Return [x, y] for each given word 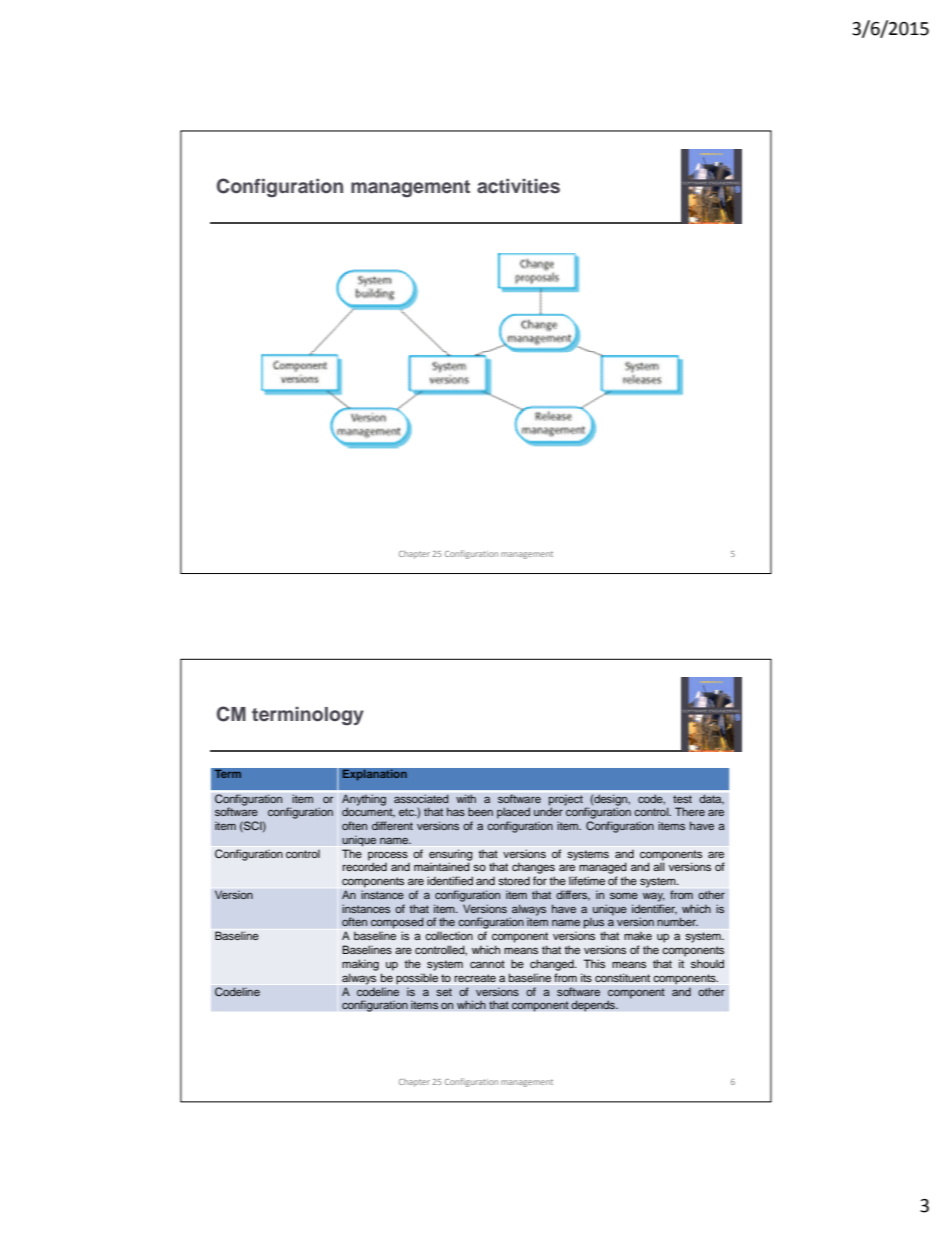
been [480, 811]
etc [408, 812]
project [566, 800]
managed [603, 868]
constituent [622, 977]
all [659, 866]
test [682, 799]
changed [553, 965]
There [690, 811]
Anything [364, 801]
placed [513, 813]
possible [417, 979]
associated [421, 798]
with [466, 798]
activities [518, 186]
